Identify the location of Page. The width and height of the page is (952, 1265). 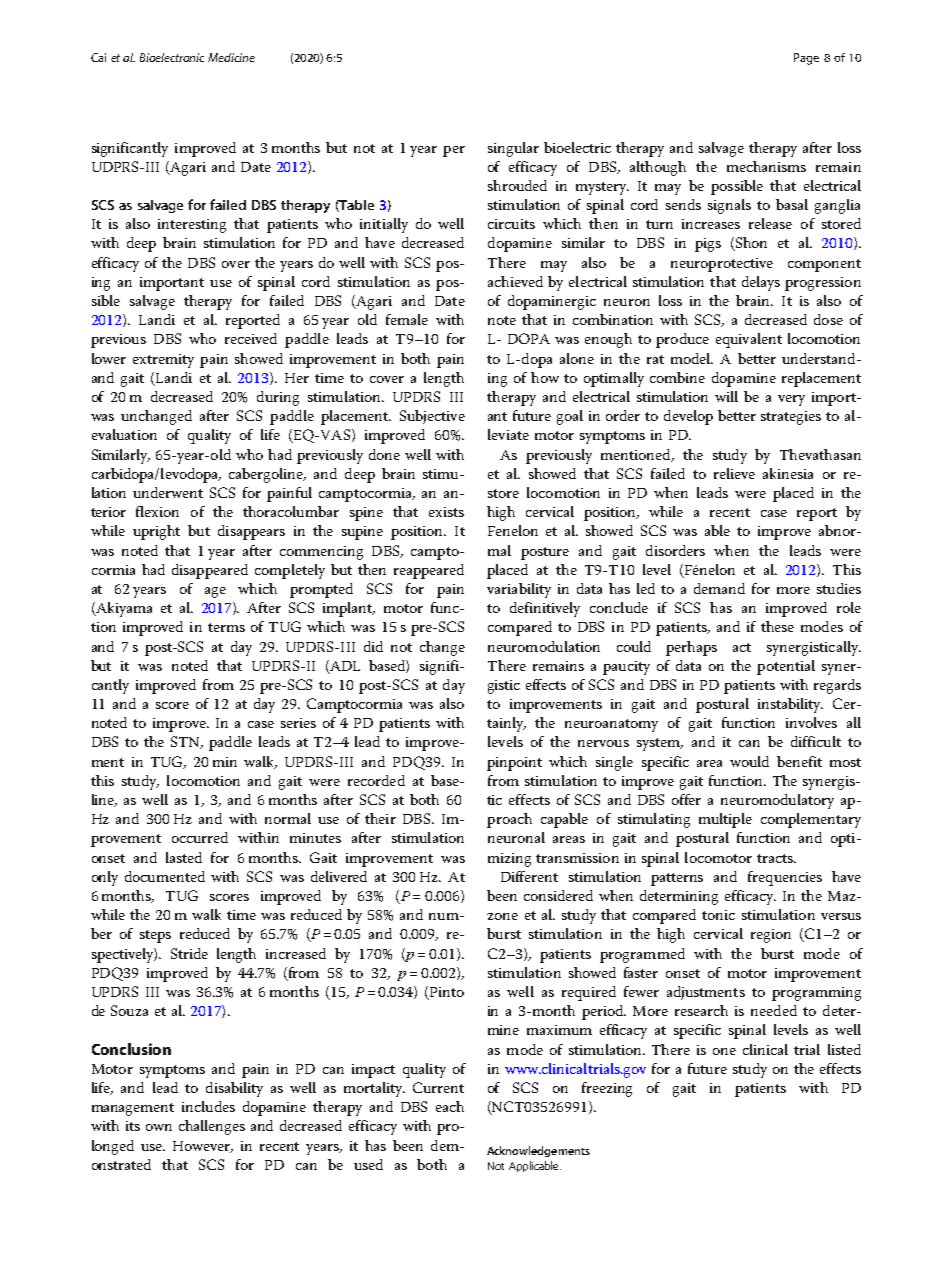
(806, 59).
